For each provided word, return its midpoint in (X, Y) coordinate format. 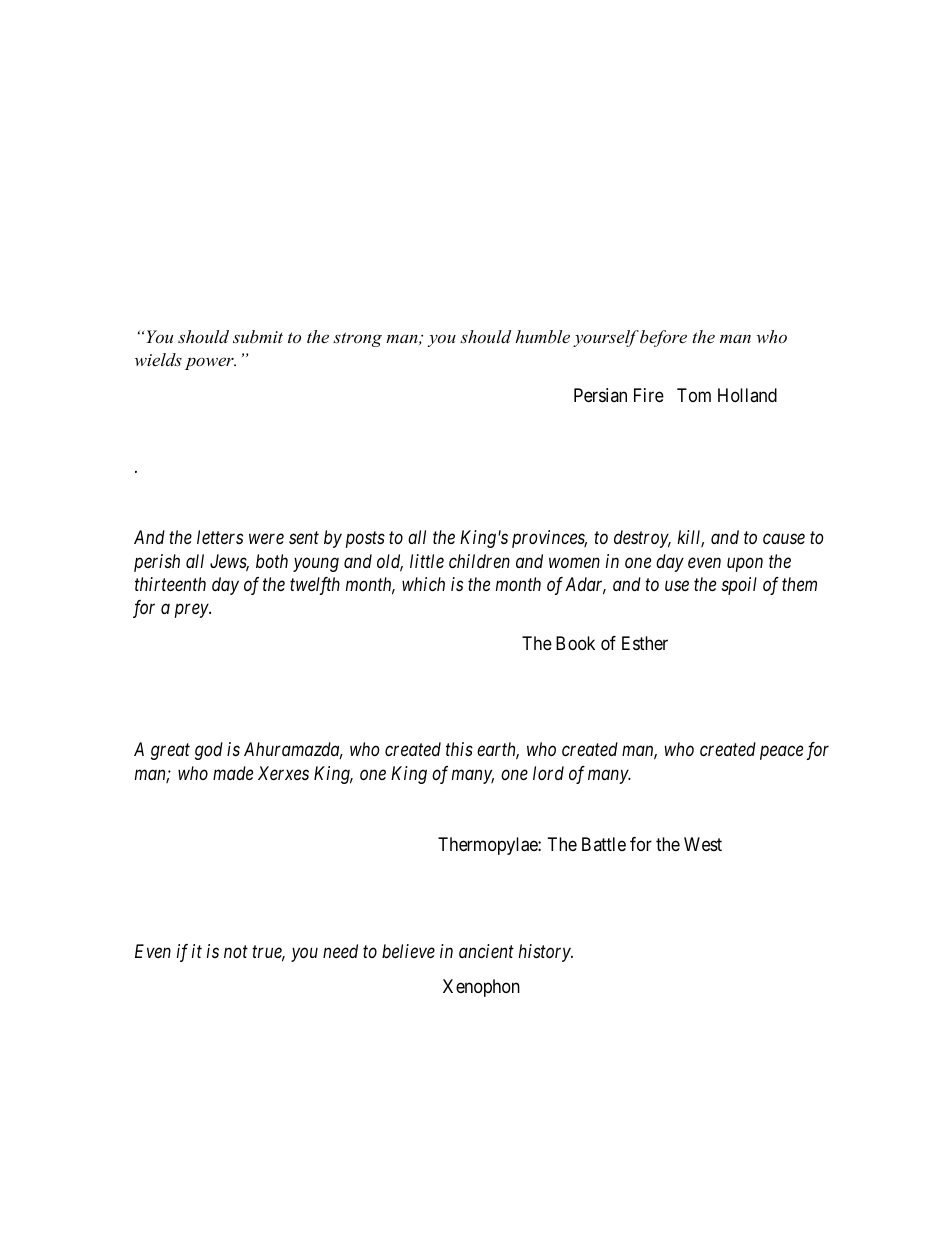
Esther (645, 643)
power (210, 363)
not (236, 952)
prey (192, 611)
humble (542, 336)
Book (575, 643)
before (663, 338)
